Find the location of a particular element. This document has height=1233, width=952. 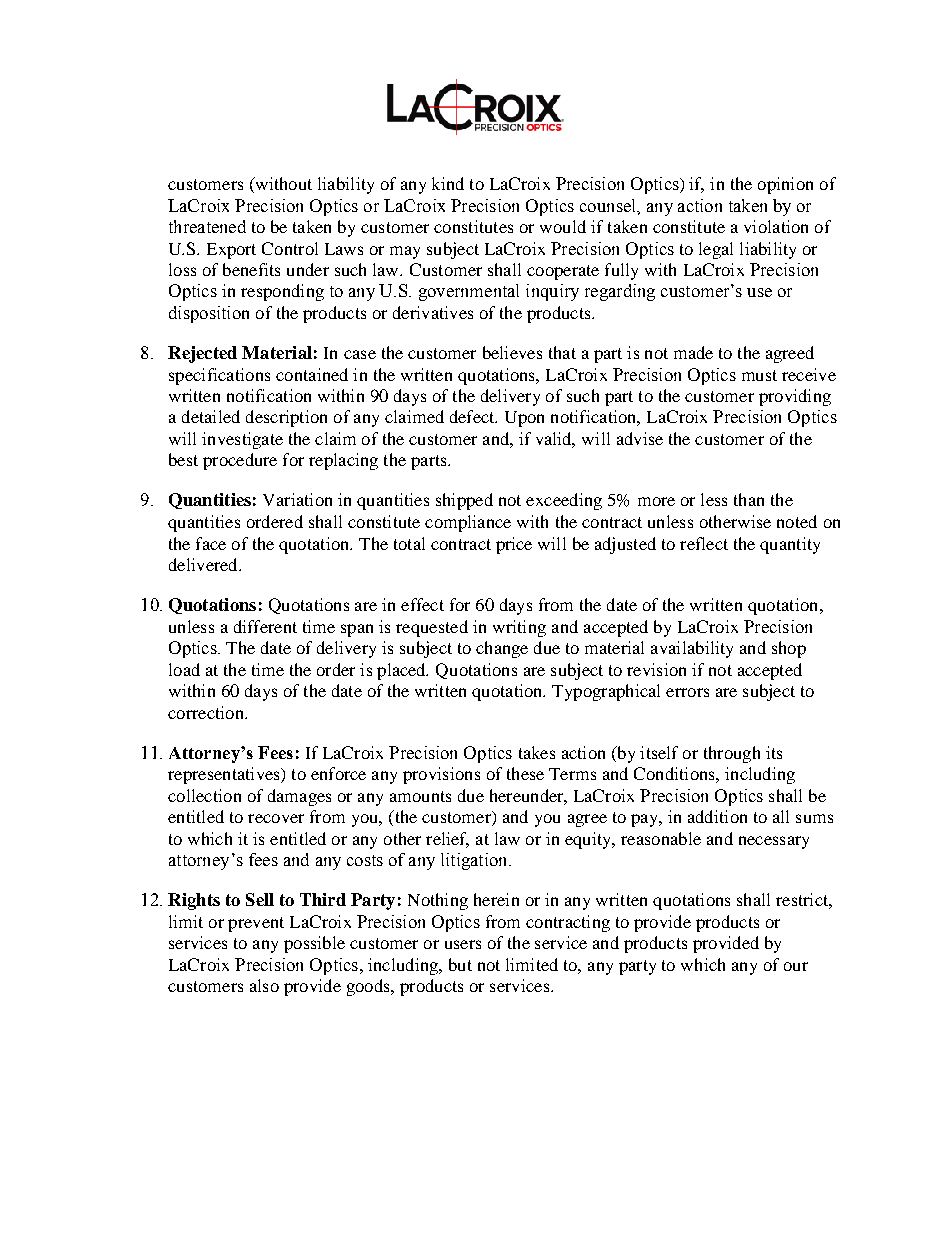

also is located at coordinates (264, 985).
